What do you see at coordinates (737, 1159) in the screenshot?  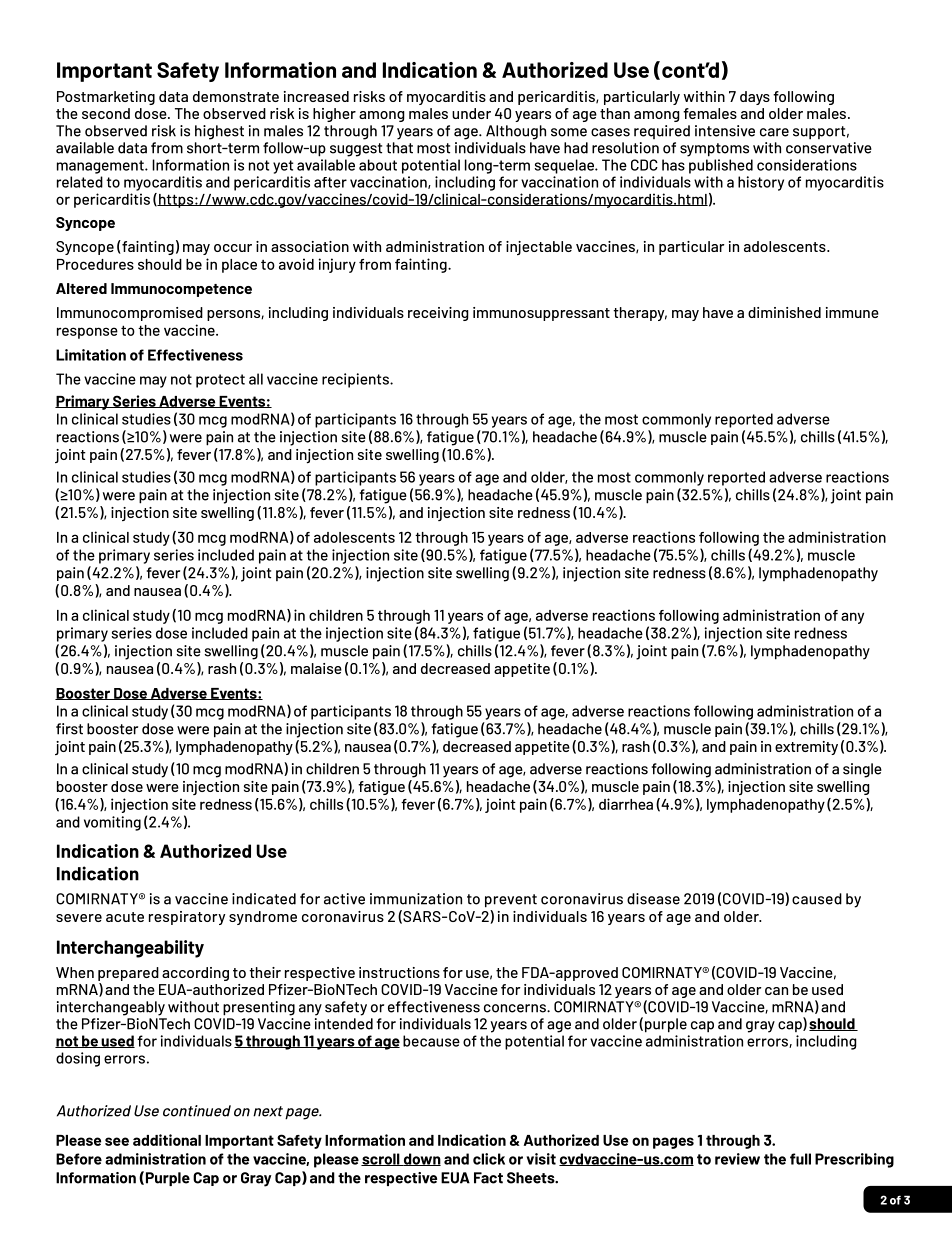 I see `review` at bounding box center [737, 1159].
